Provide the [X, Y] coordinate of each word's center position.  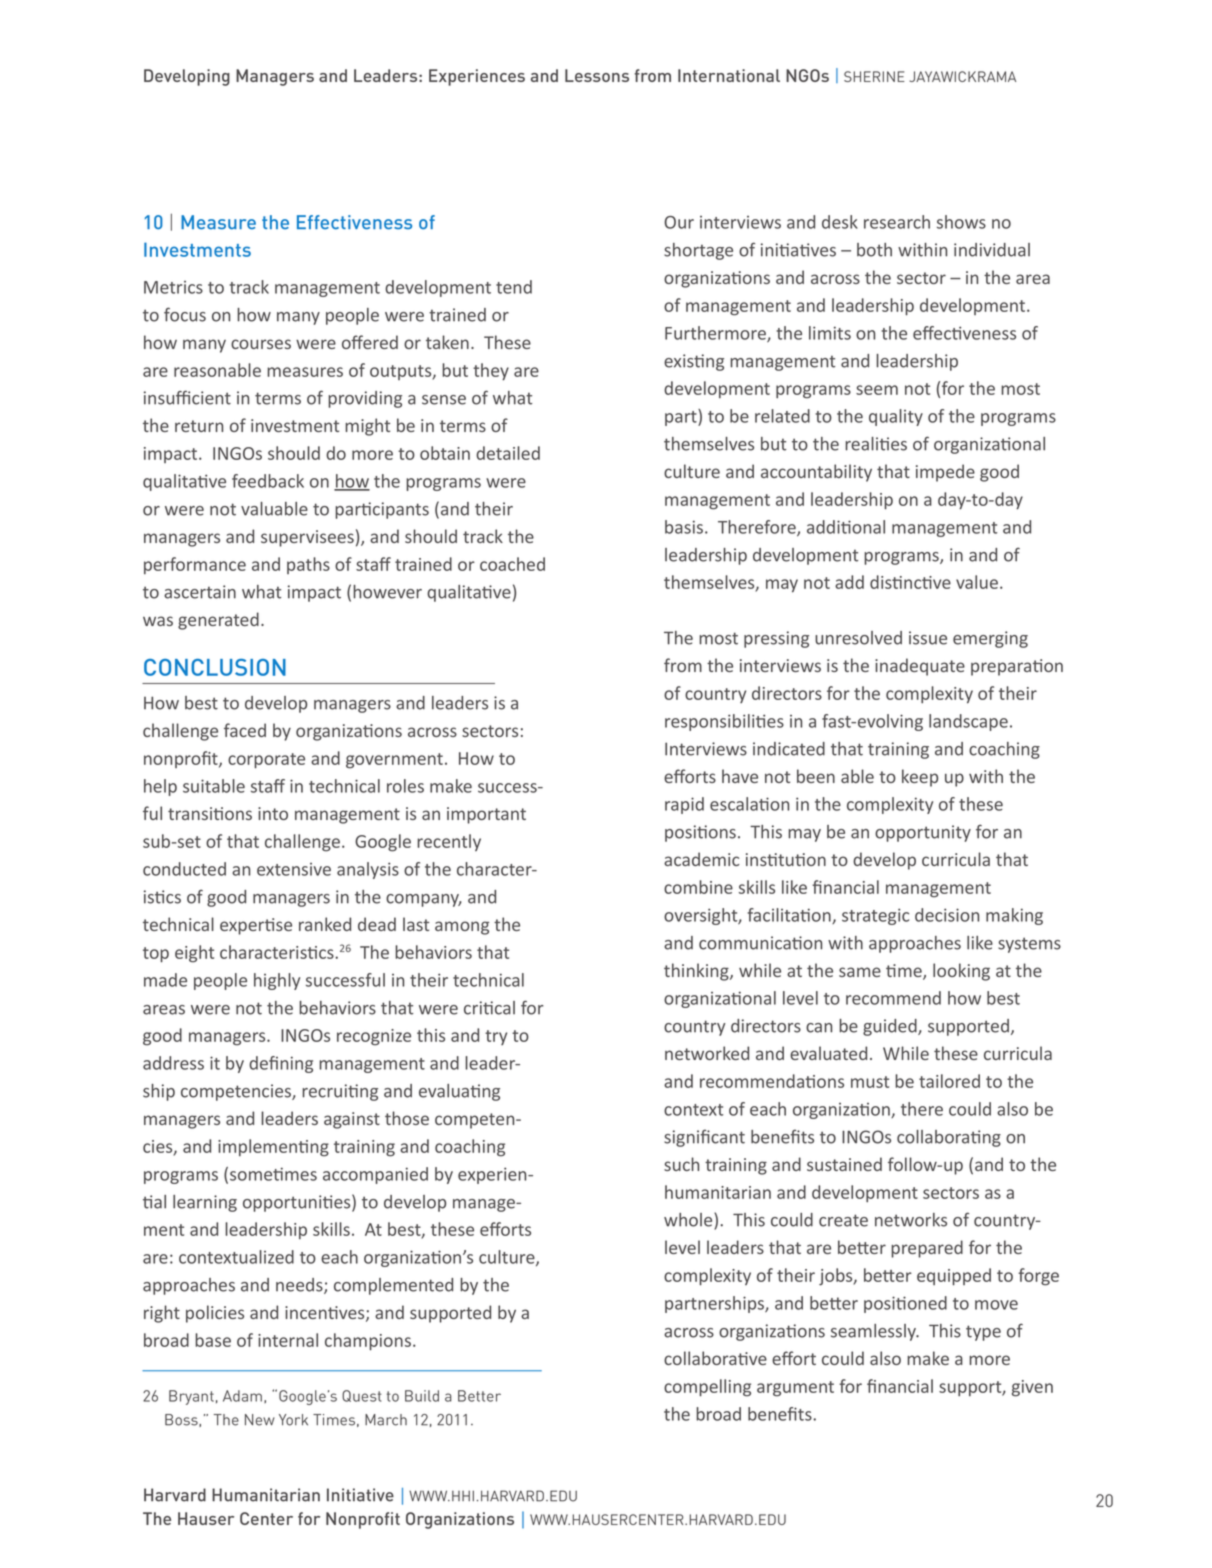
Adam [242, 1396]
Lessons [597, 75]
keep [920, 778]
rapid [684, 805]
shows [961, 222]
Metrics [173, 287]
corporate [266, 761]
